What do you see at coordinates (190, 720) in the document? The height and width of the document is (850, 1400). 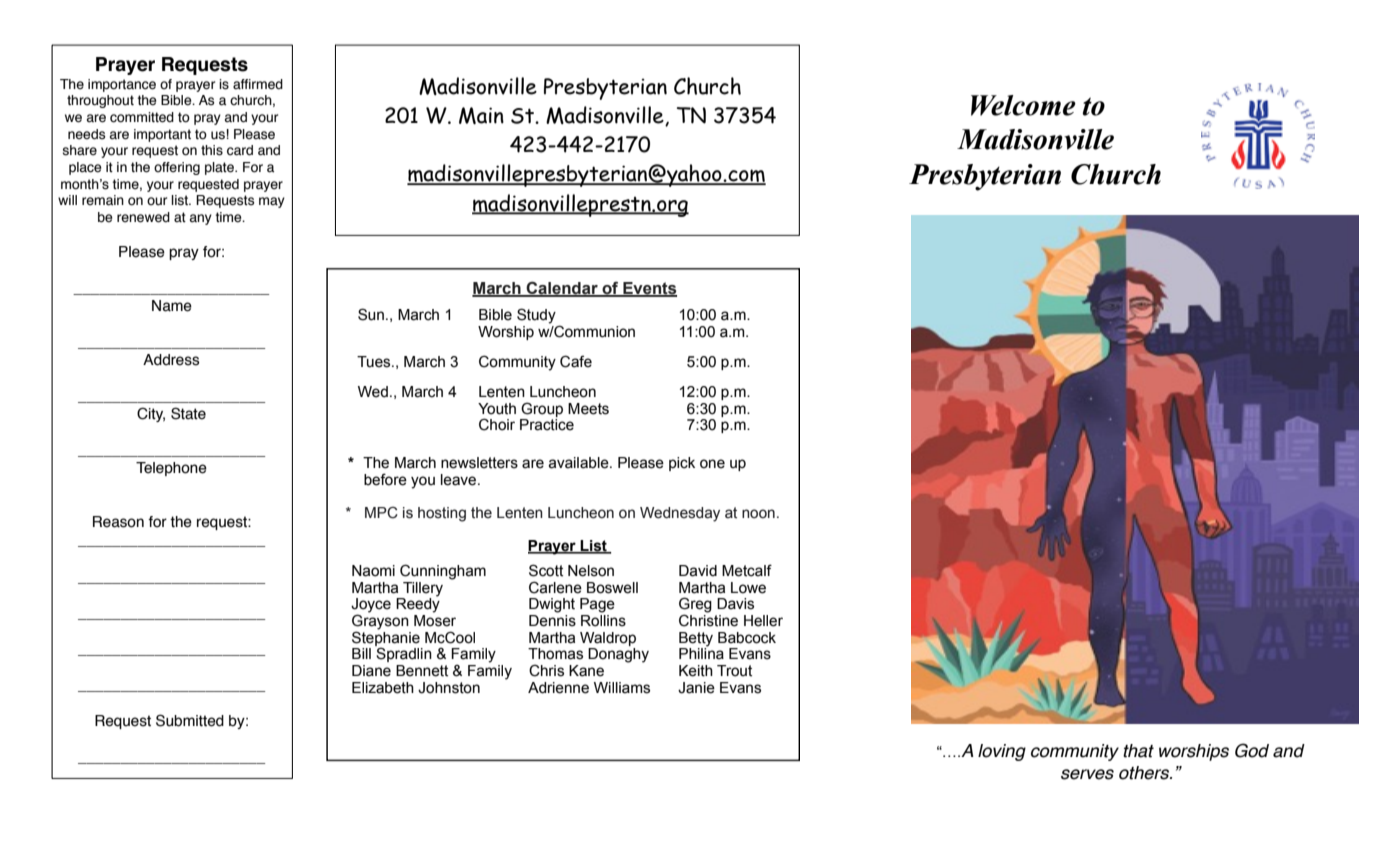 I see `Submitted` at bounding box center [190, 720].
